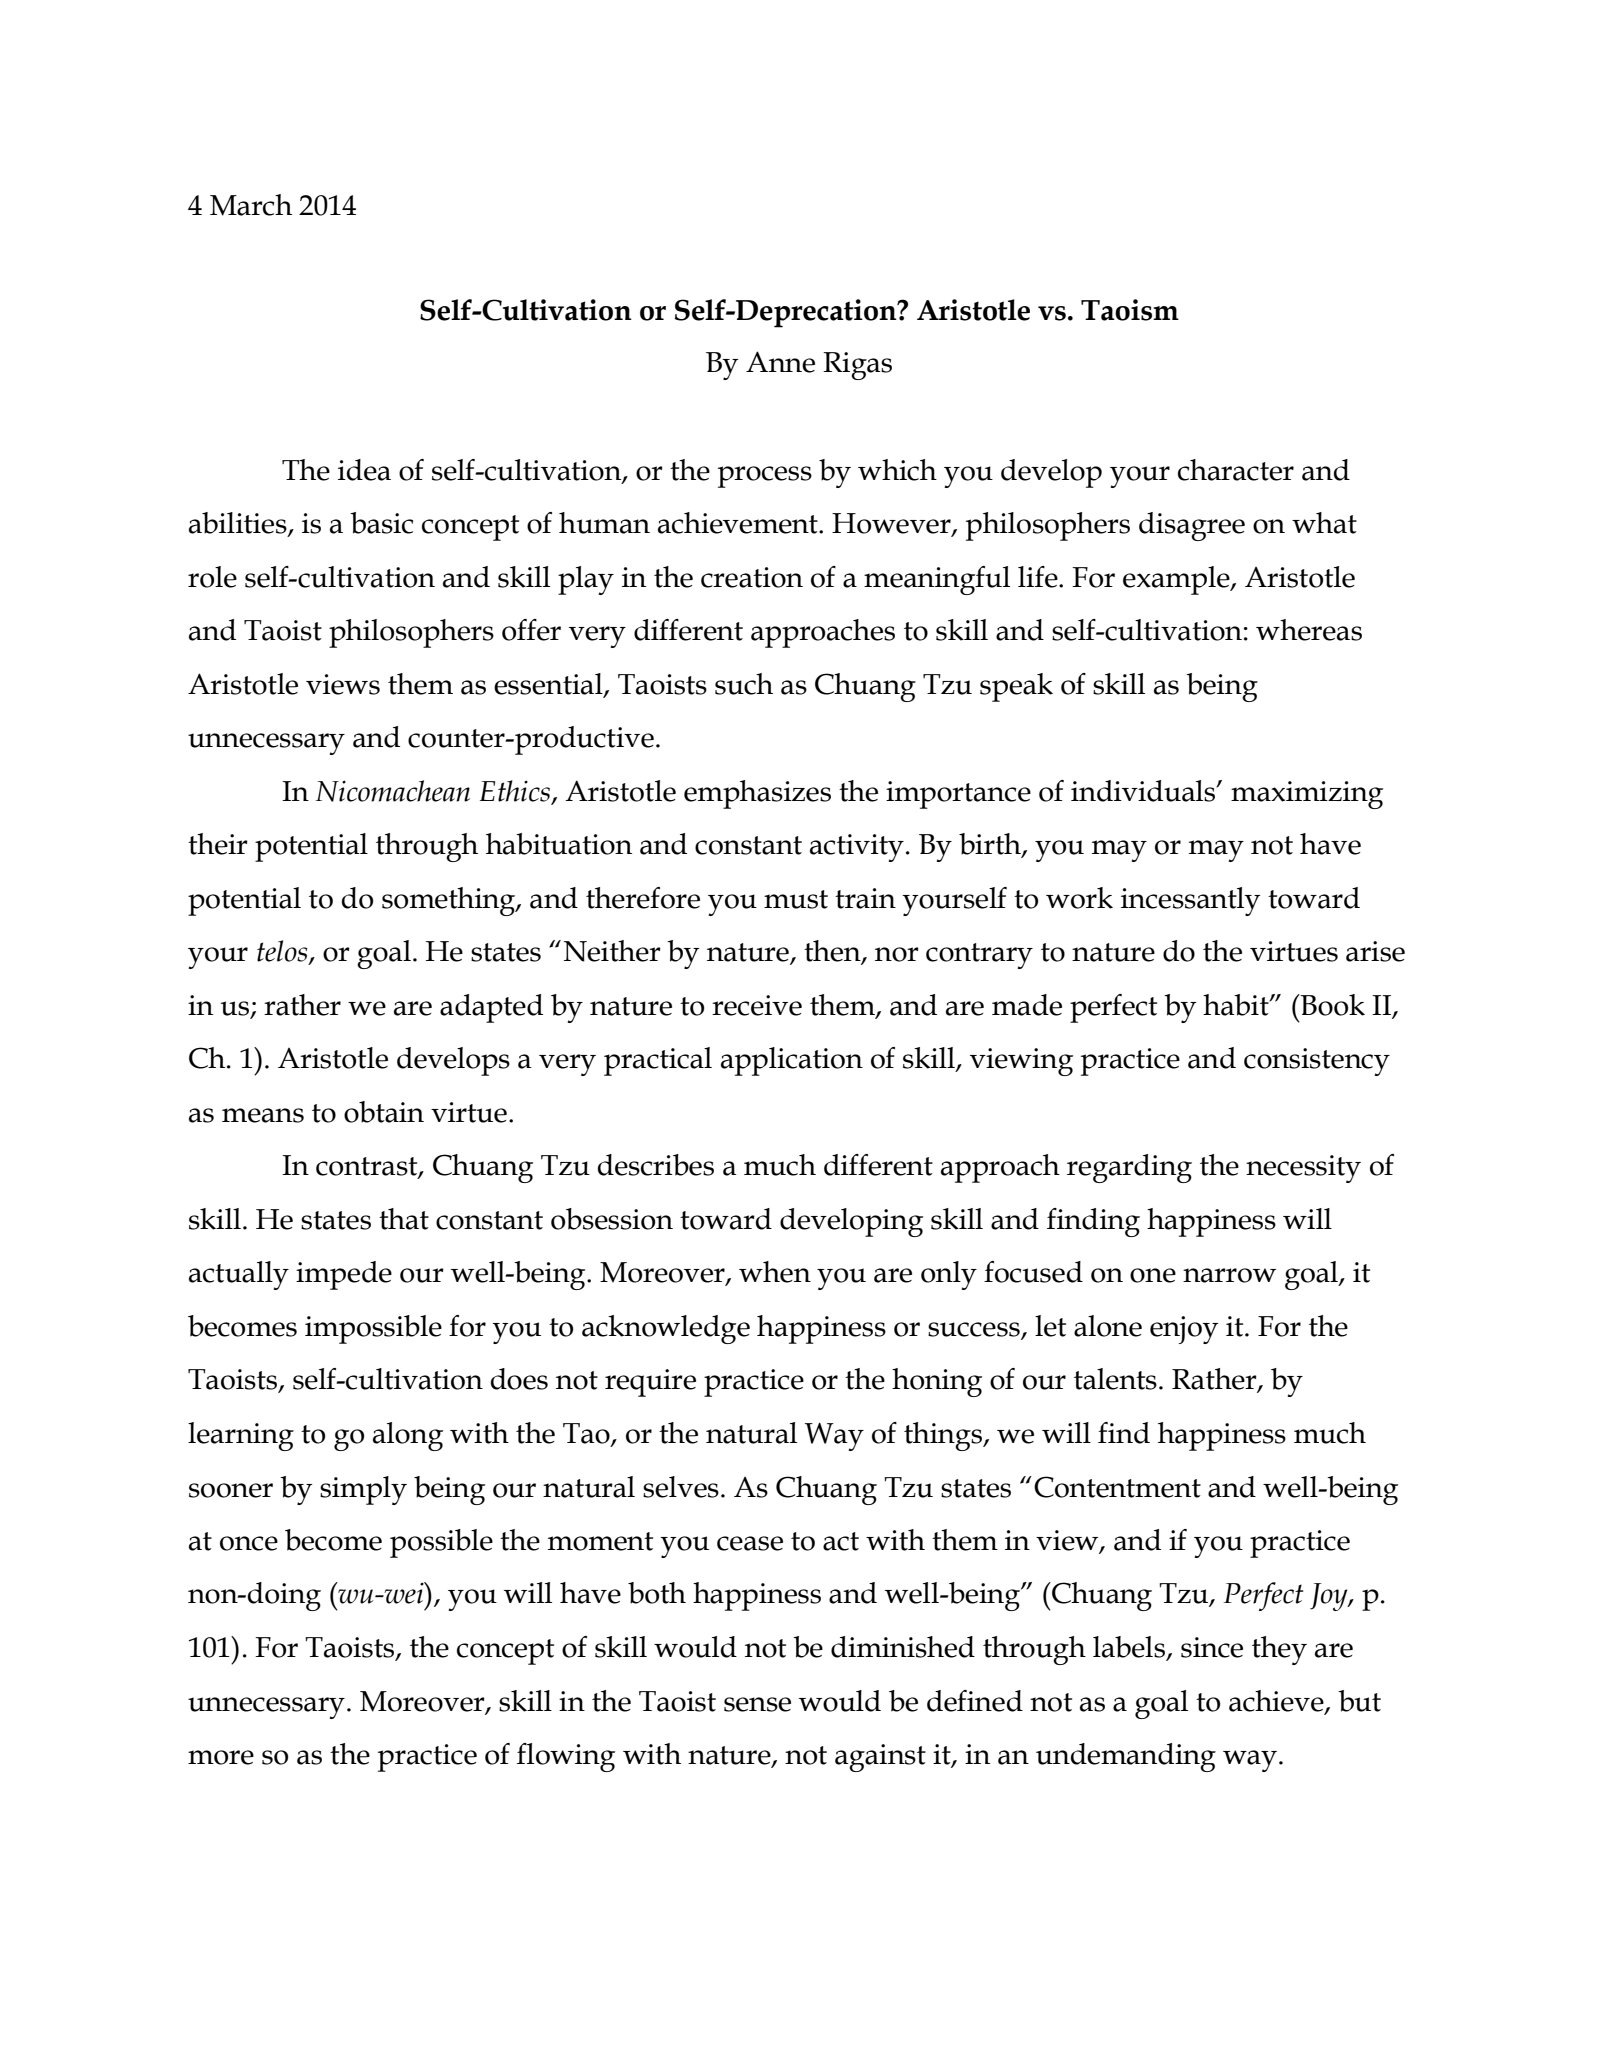  Describe the element at coordinates (1307, 795) in the screenshot. I see `maximizing` at that location.
